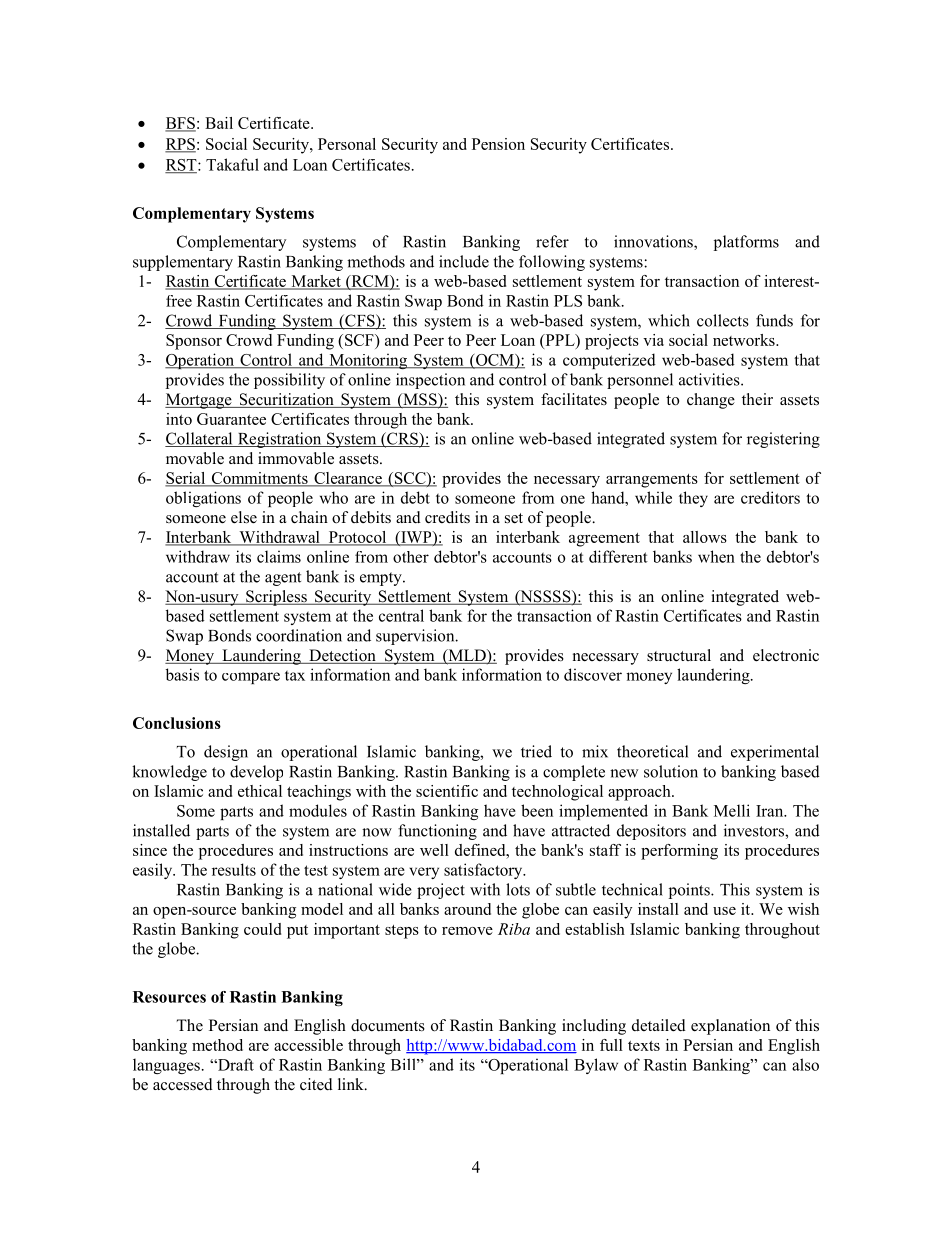 Image resolution: width=952 pixels, height=1233 pixels. I want to click on Guarantee, so click(231, 419).
